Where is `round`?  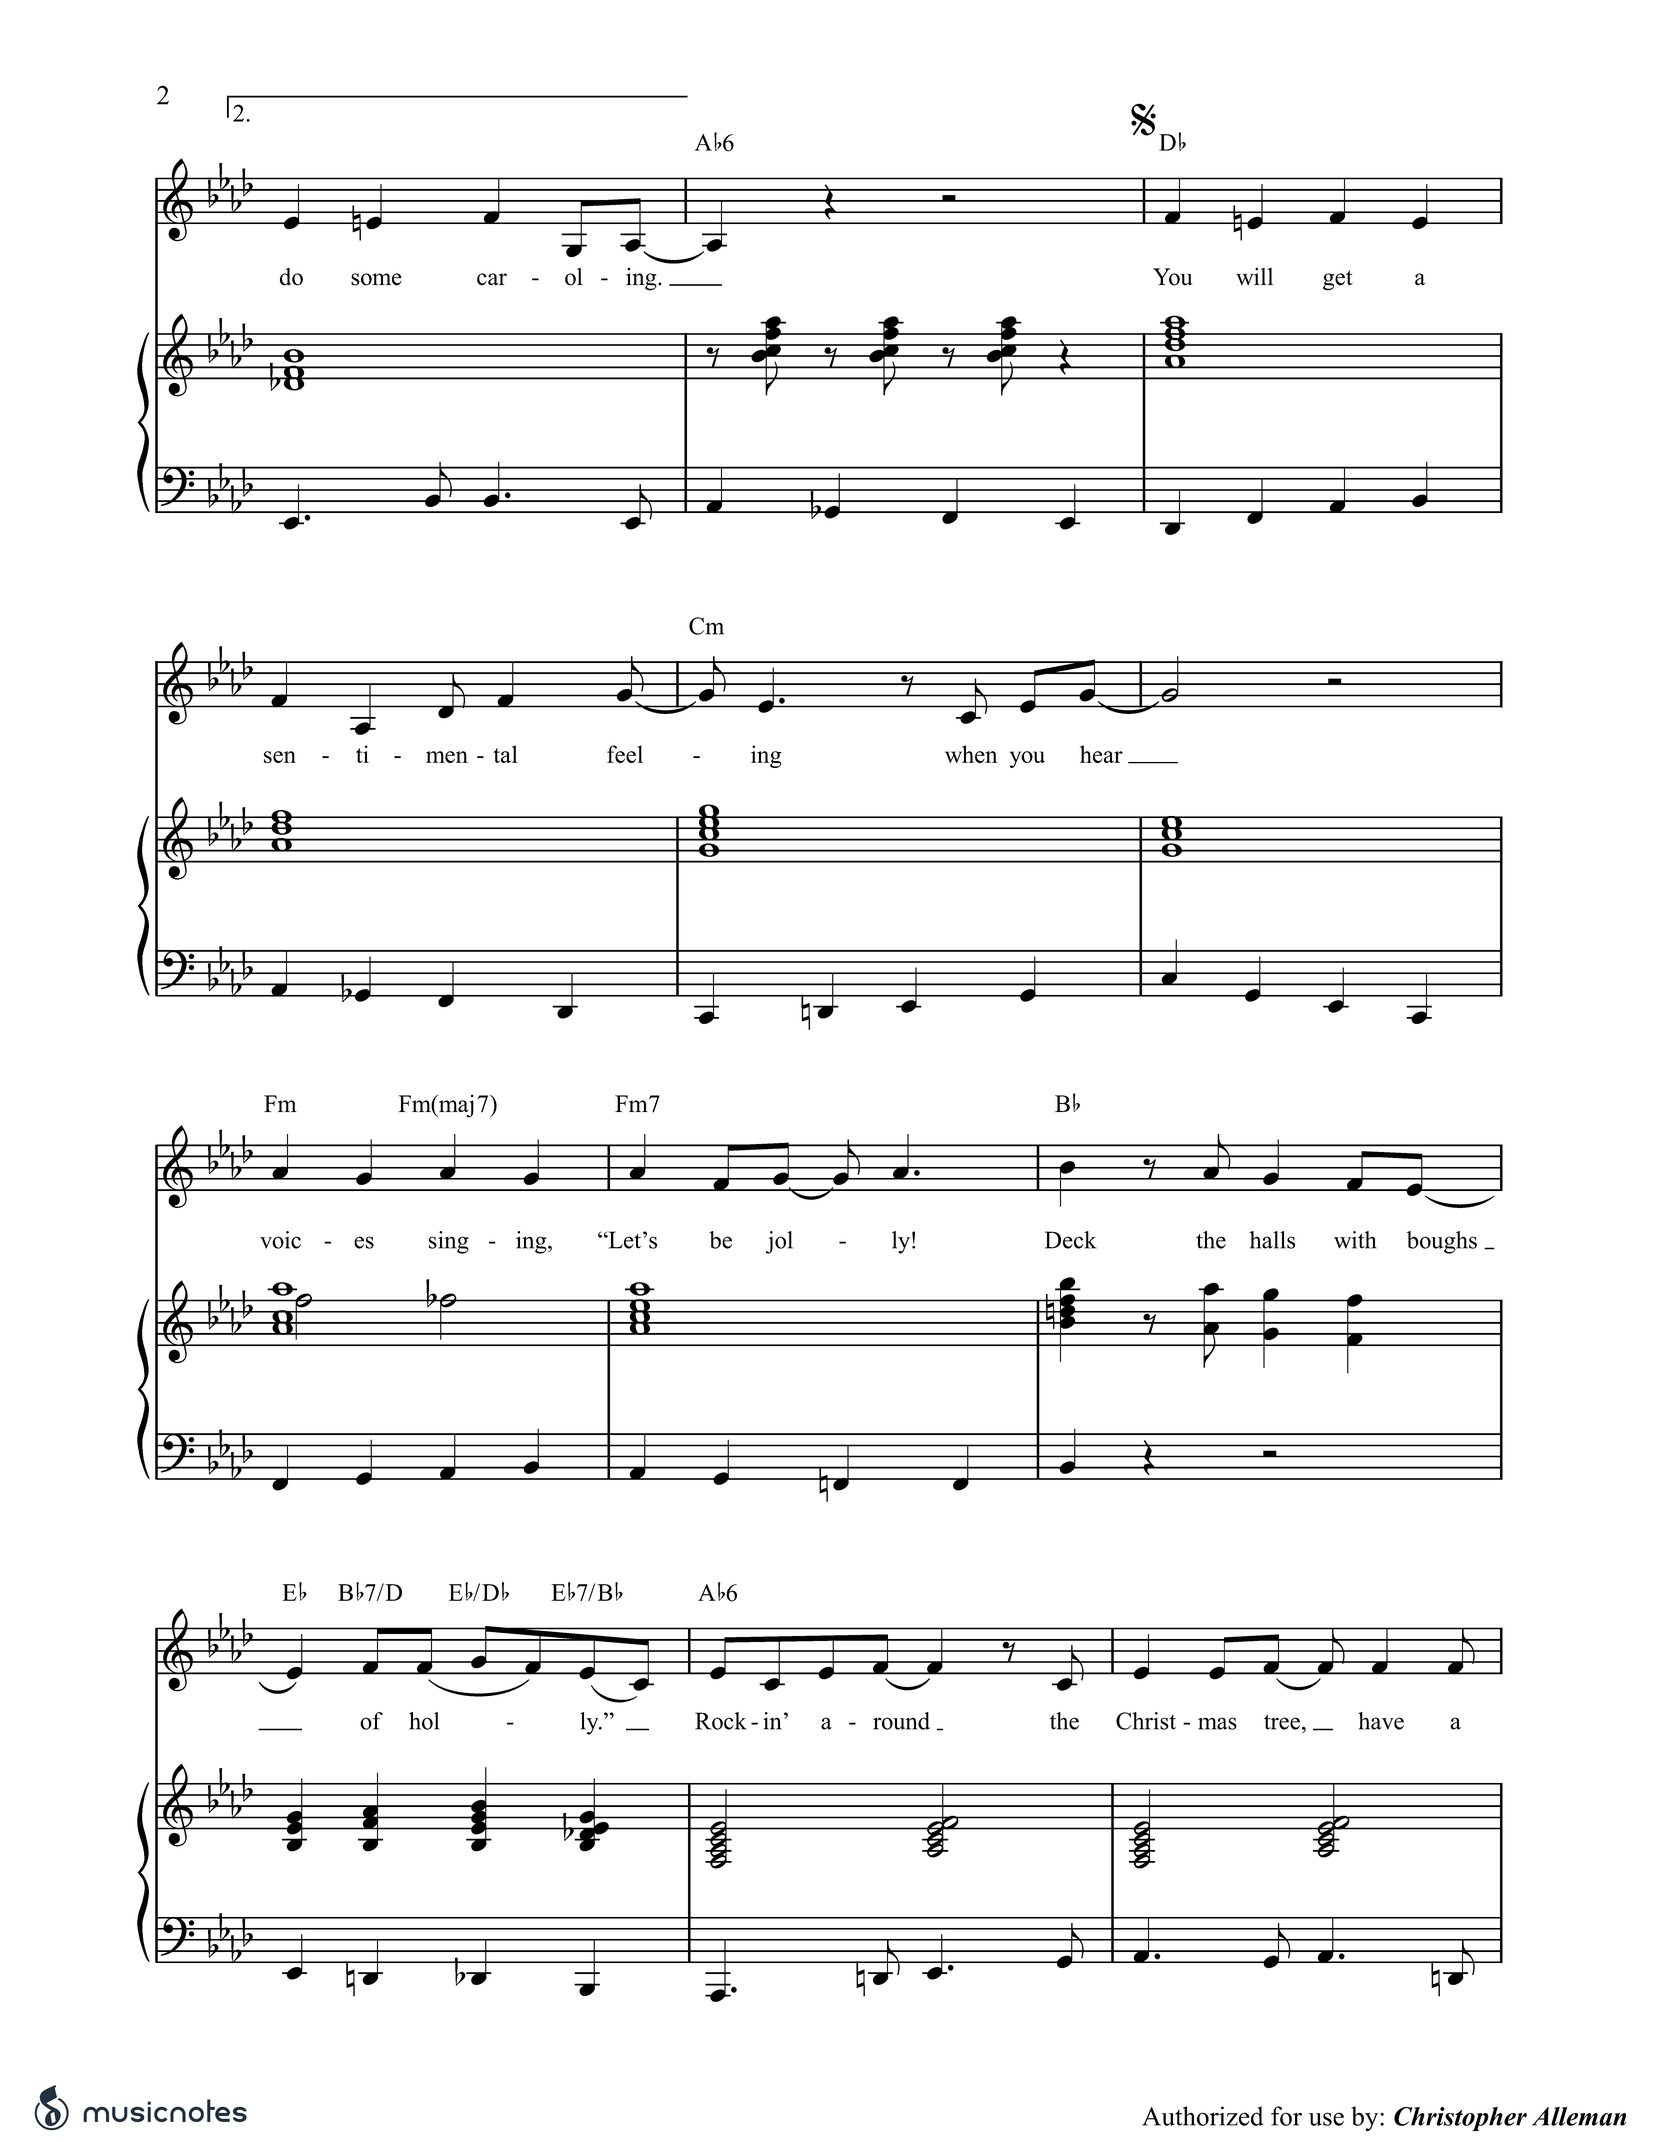
round is located at coordinates (901, 1721).
